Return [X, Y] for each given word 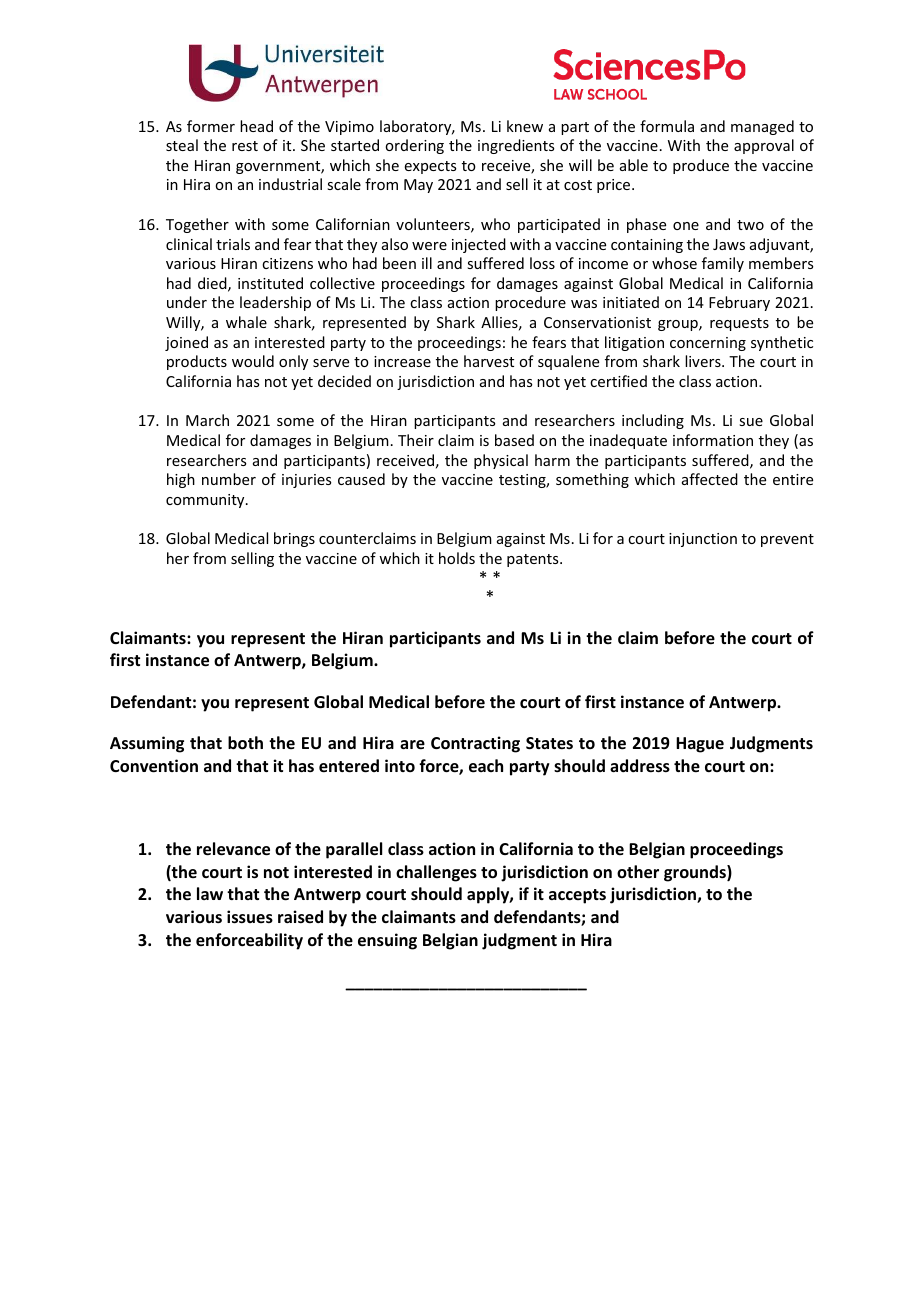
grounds [696, 873]
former [211, 126]
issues [250, 917]
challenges [436, 873]
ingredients [516, 146]
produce [701, 166]
